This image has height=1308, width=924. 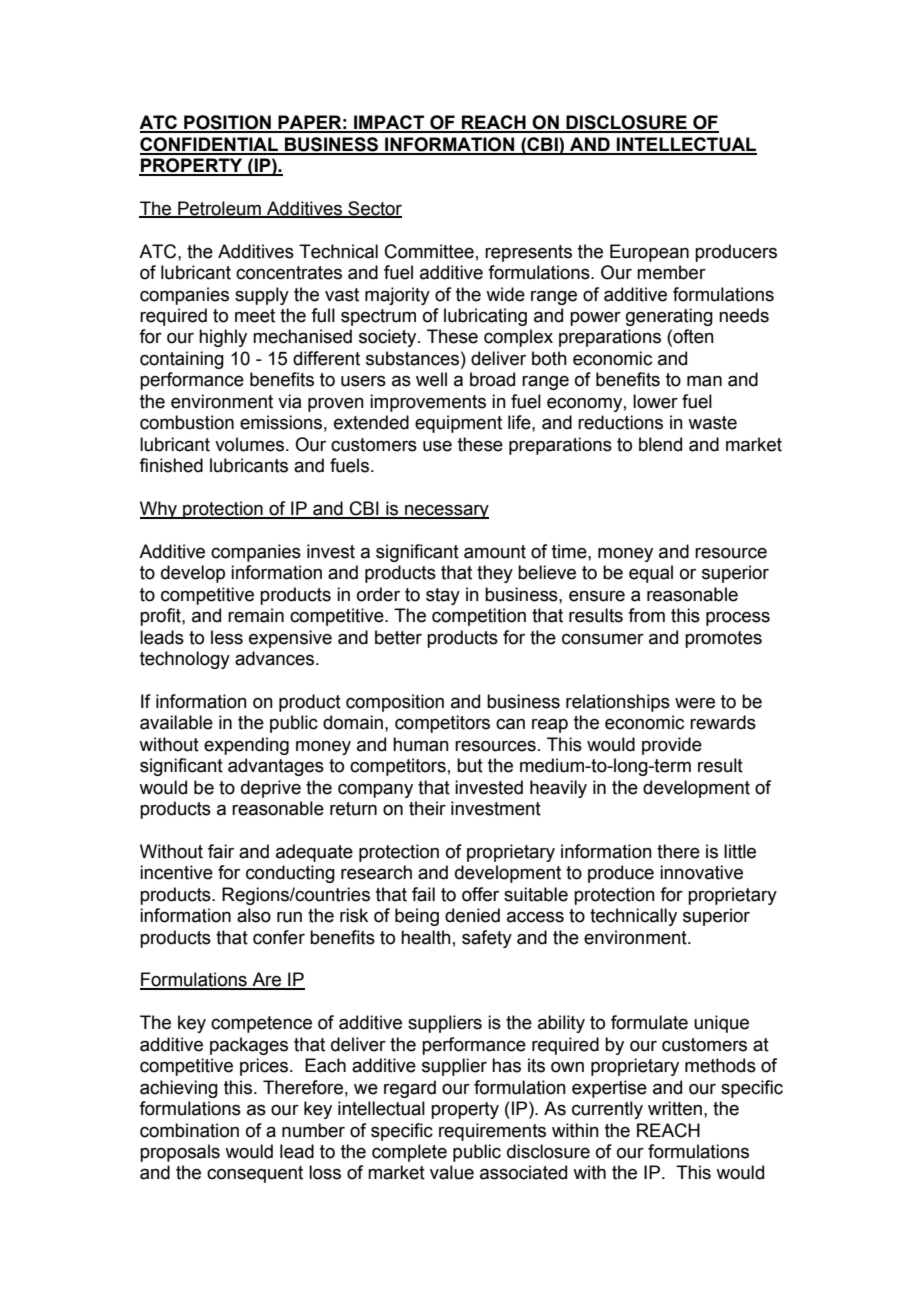 I want to click on competition, so click(x=479, y=617).
